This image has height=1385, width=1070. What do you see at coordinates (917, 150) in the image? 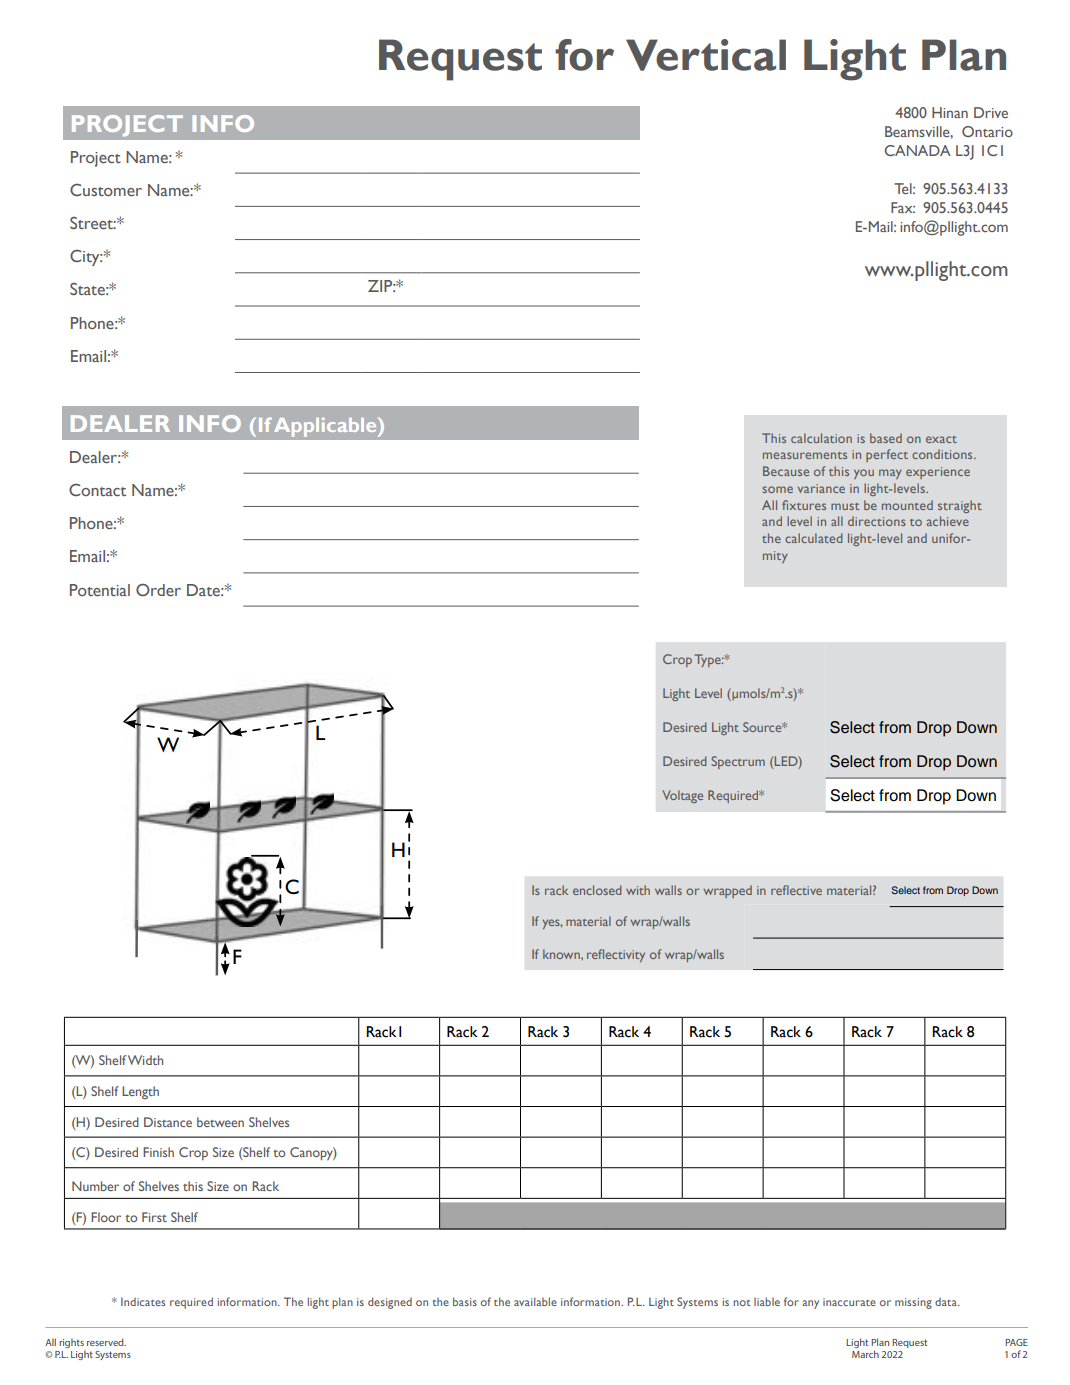
I see `CANADA` at bounding box center [917, 150].
